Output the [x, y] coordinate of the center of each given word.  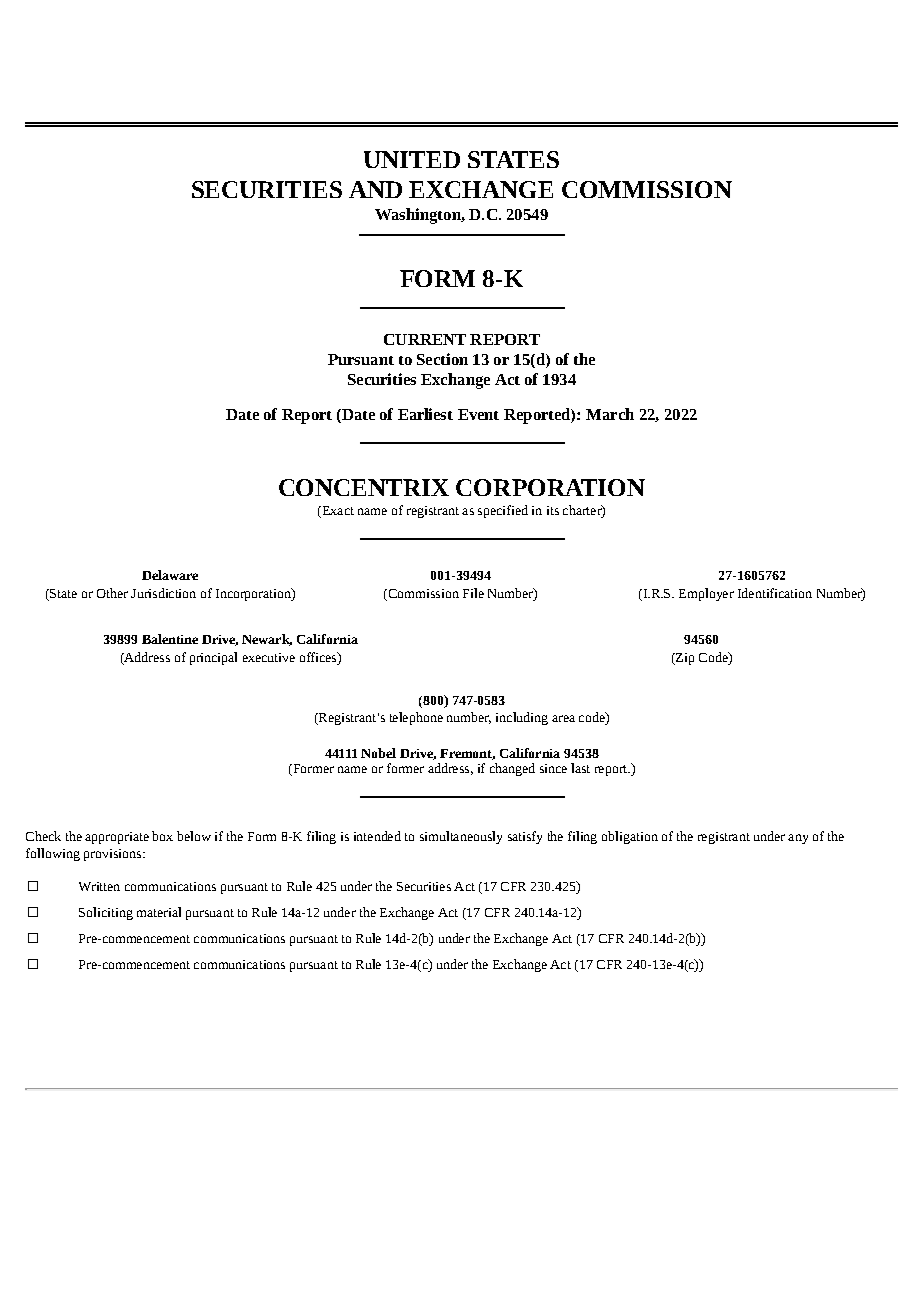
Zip [684, 659]
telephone [416, 718]
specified [503, 511]
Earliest [425, 414]
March [610, 414]
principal [213, 658]
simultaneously [461, 837]
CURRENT [425, 339]
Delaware [170, 575]
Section [442, 359]
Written [99, 886]
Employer [706, 594]
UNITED [412, 159]
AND [375, 189]
